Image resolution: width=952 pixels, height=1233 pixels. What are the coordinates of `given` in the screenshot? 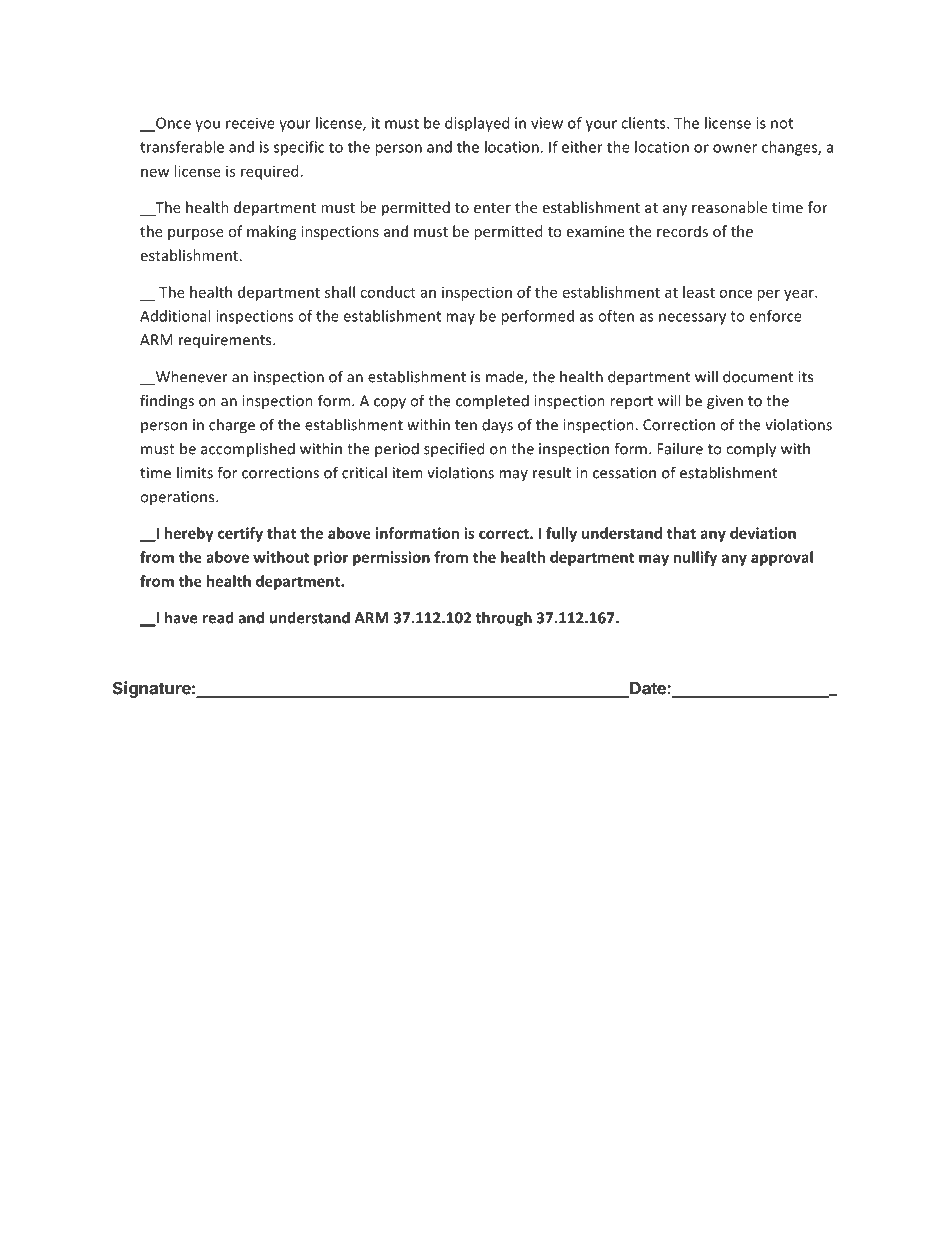 It's located at (725, 402).
